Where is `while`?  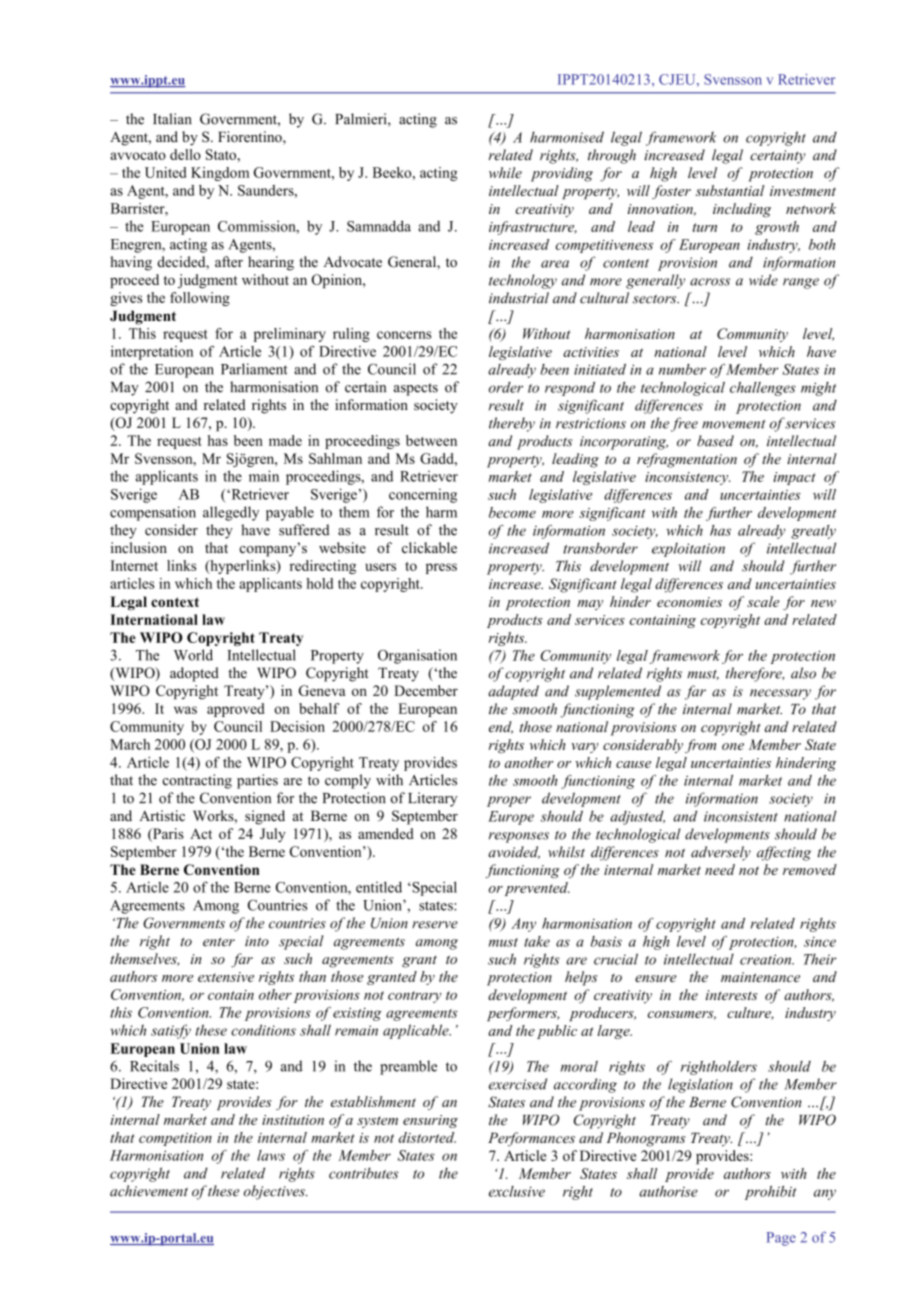
while is located at coordinates (505, 172).
